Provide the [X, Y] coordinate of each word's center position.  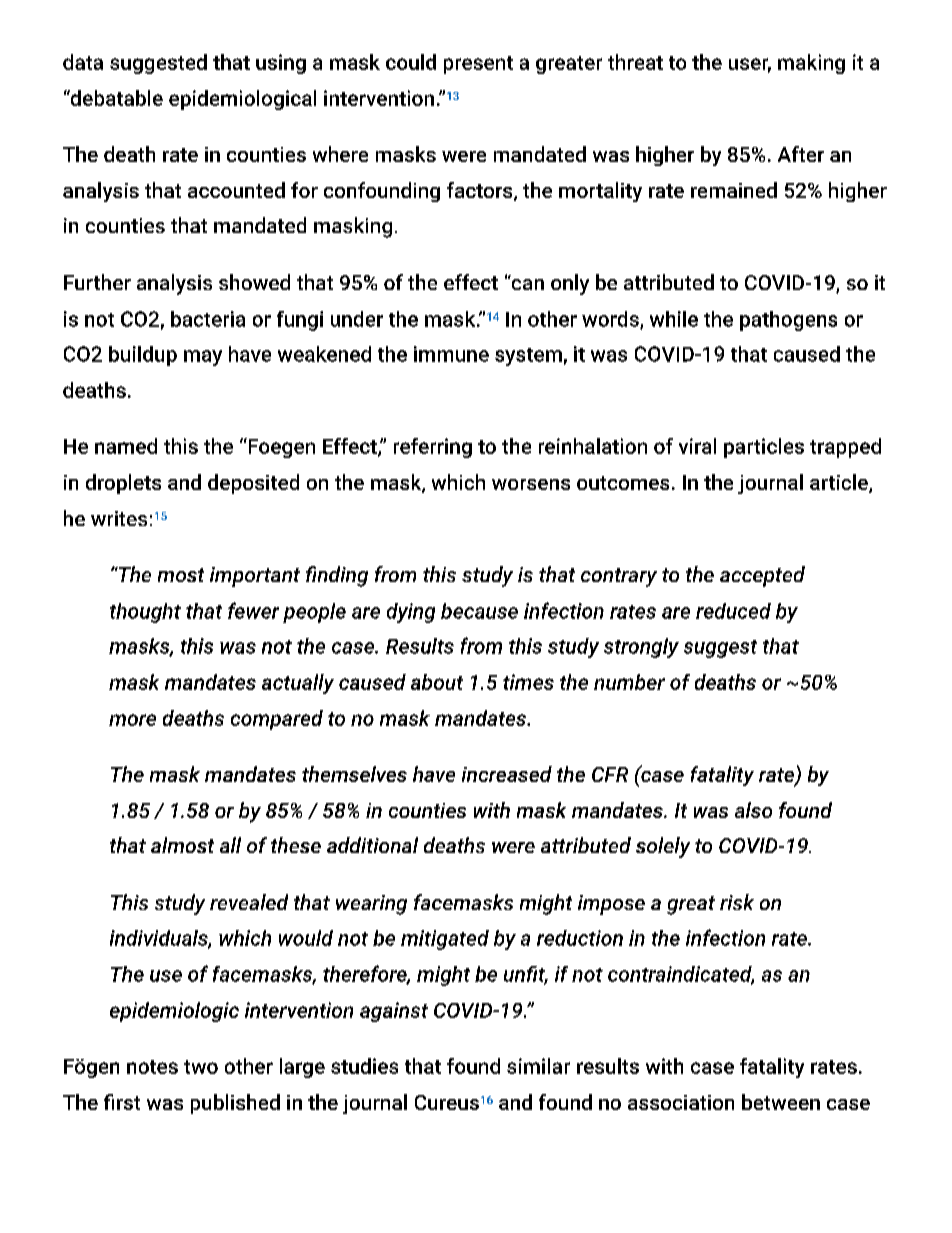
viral [697, 446]
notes [152, 1067]
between [781, 1102]
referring [433, 448]
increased [507, 774]
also [753, 810]
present [478, 65]
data [83, 62]
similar [538, 1066]
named [126, 446]
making [811, 64]
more [132, 720]
